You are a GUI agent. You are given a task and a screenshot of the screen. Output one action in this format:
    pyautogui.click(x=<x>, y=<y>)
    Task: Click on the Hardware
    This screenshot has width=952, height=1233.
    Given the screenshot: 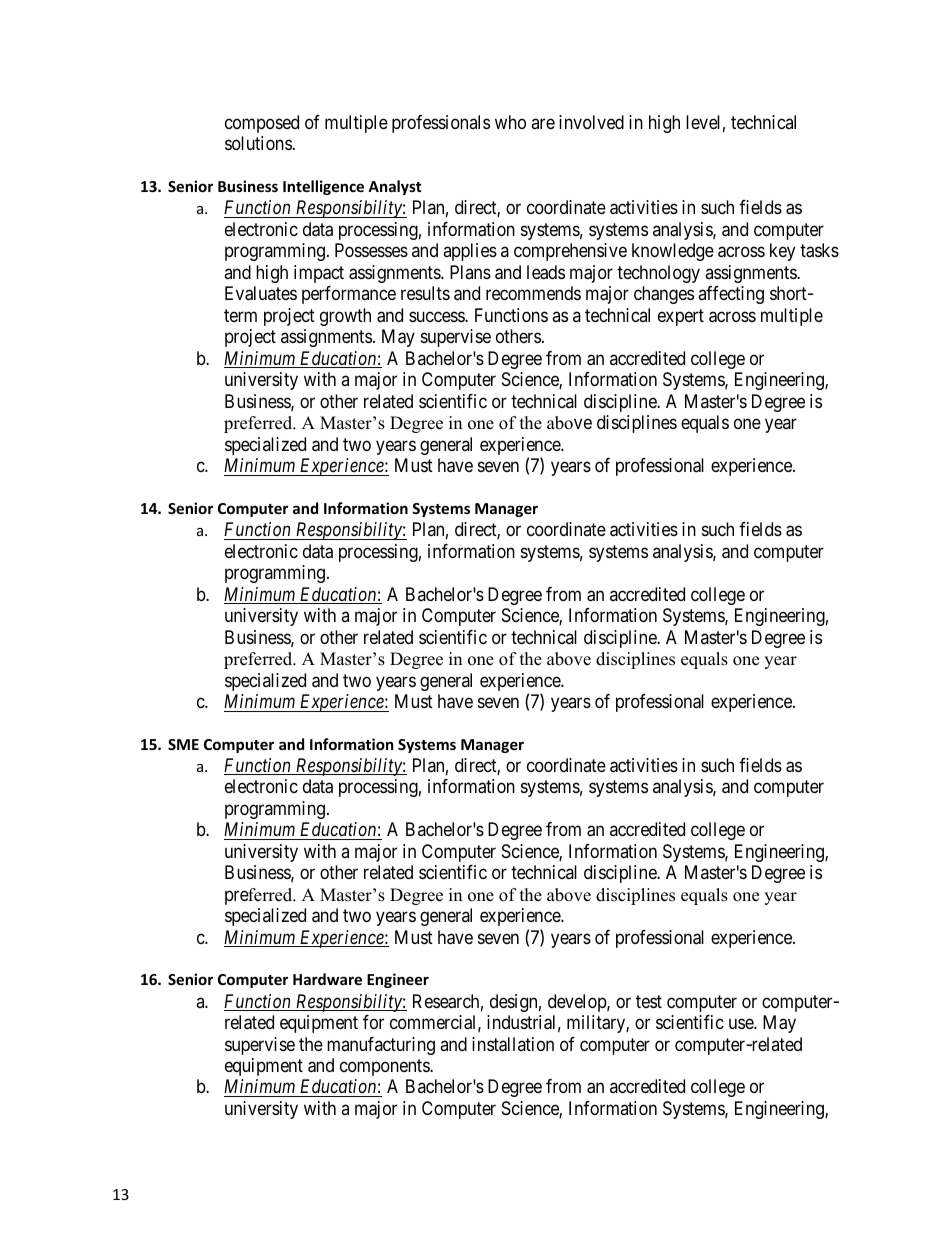 What is the action you would take?
    pyautogui.click(x=327, y=979)
